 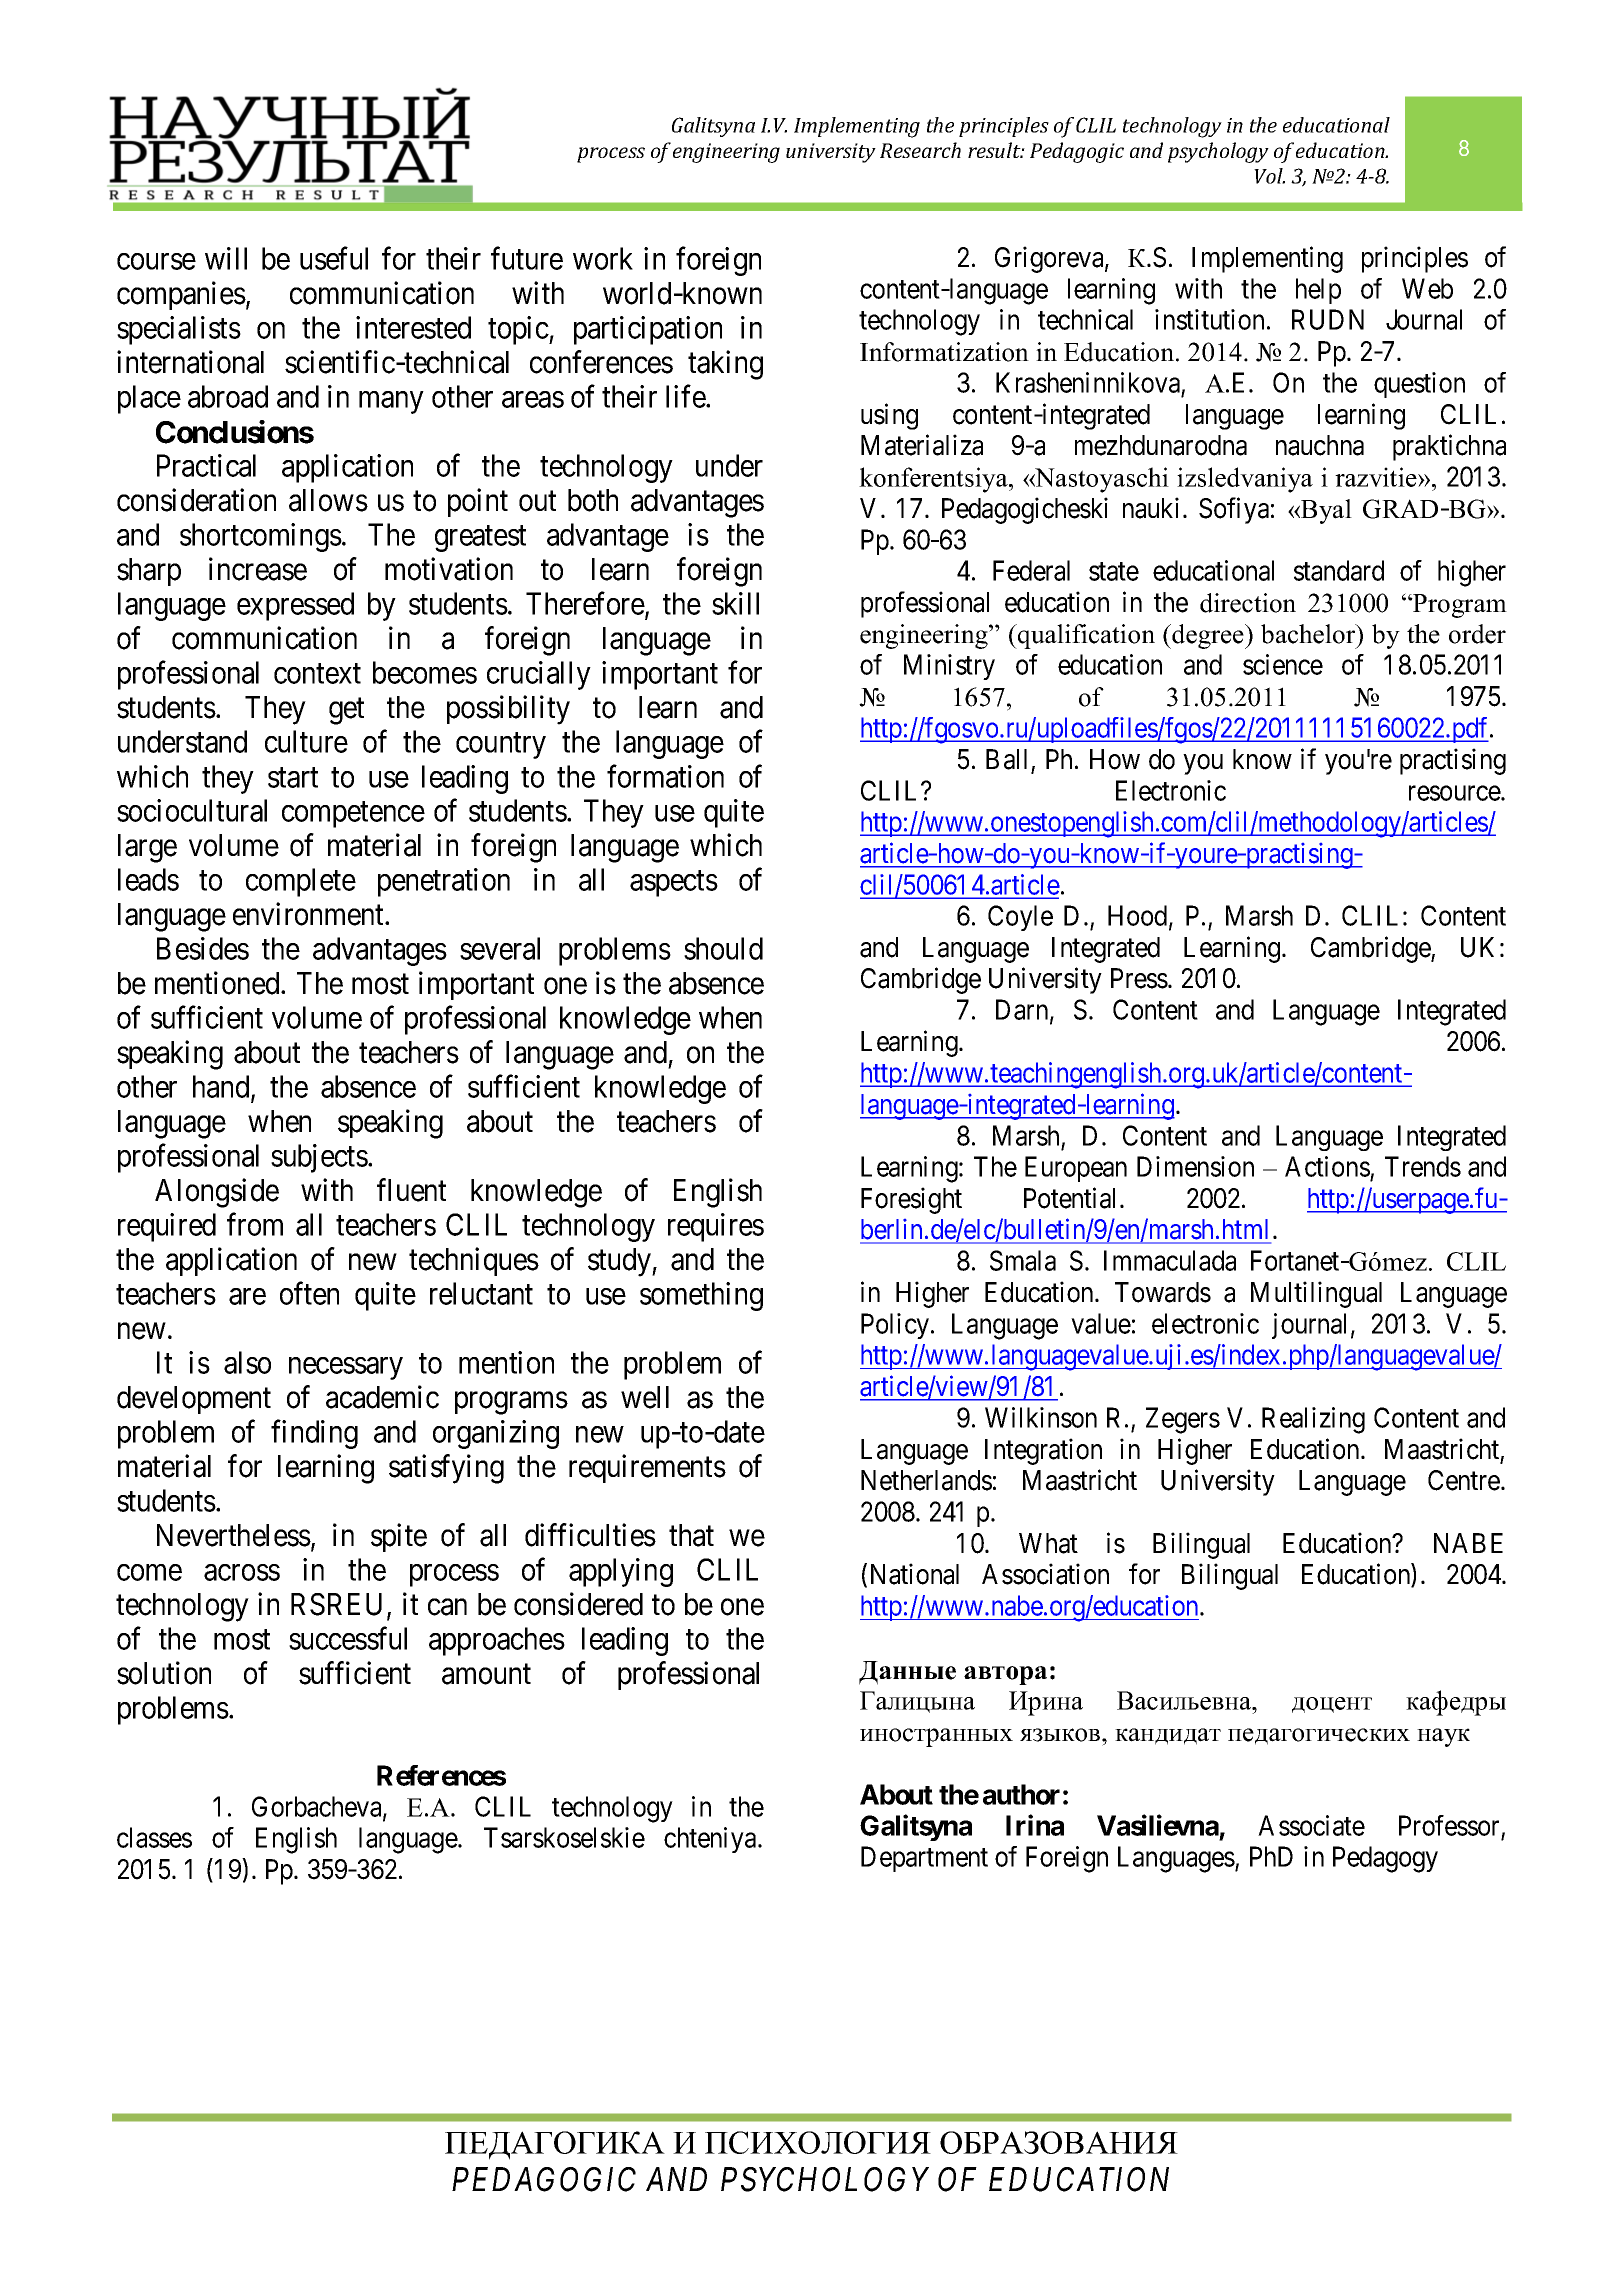 What do you see at coordinates (920, 150) in the page?
I see `Research` at bounding box center [920, 150].
